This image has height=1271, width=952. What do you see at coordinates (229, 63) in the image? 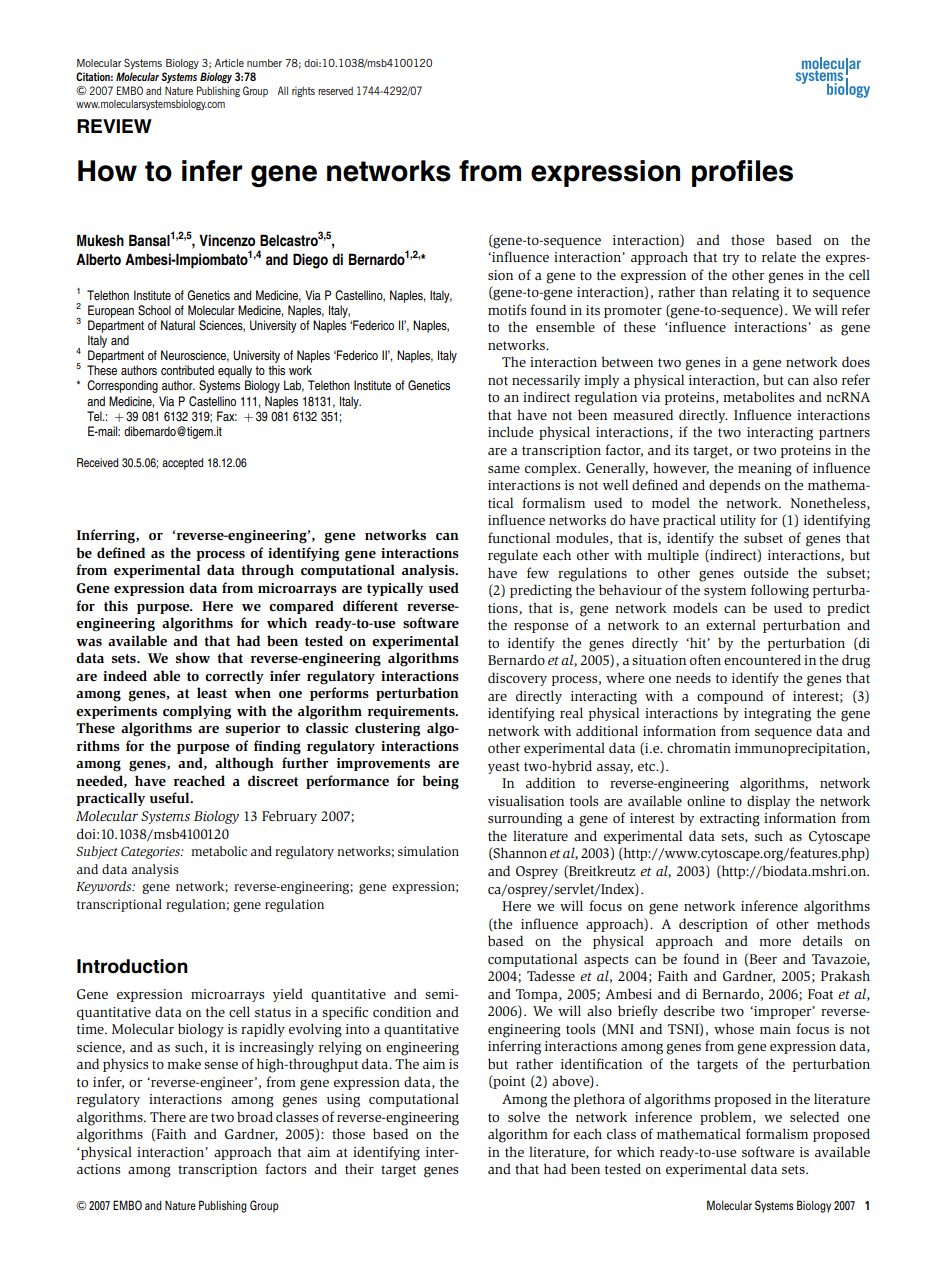
I see `Article` at bounding box center [229, 63].
